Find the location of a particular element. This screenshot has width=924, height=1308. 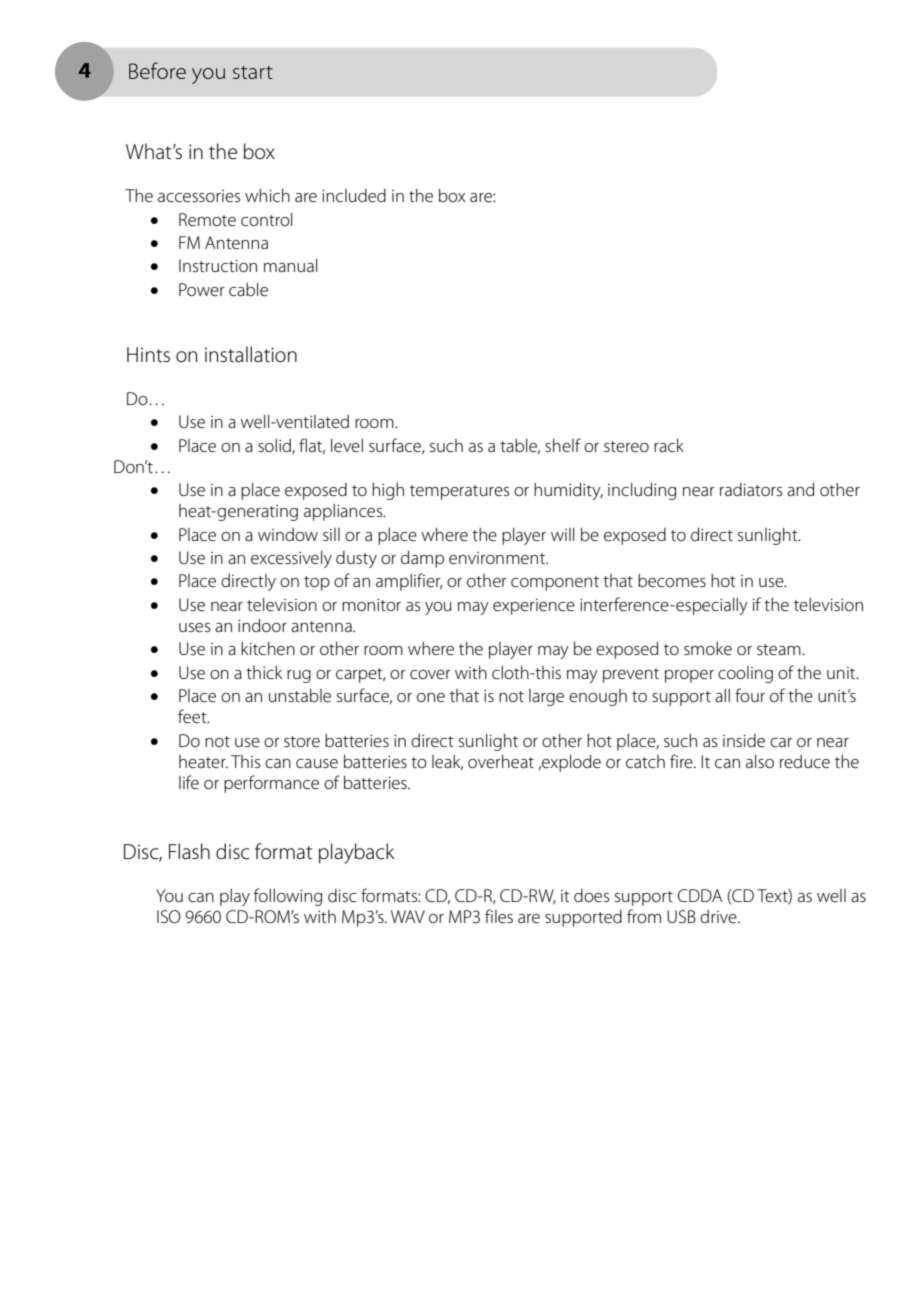

drive is located at coordinates (719, 916).
